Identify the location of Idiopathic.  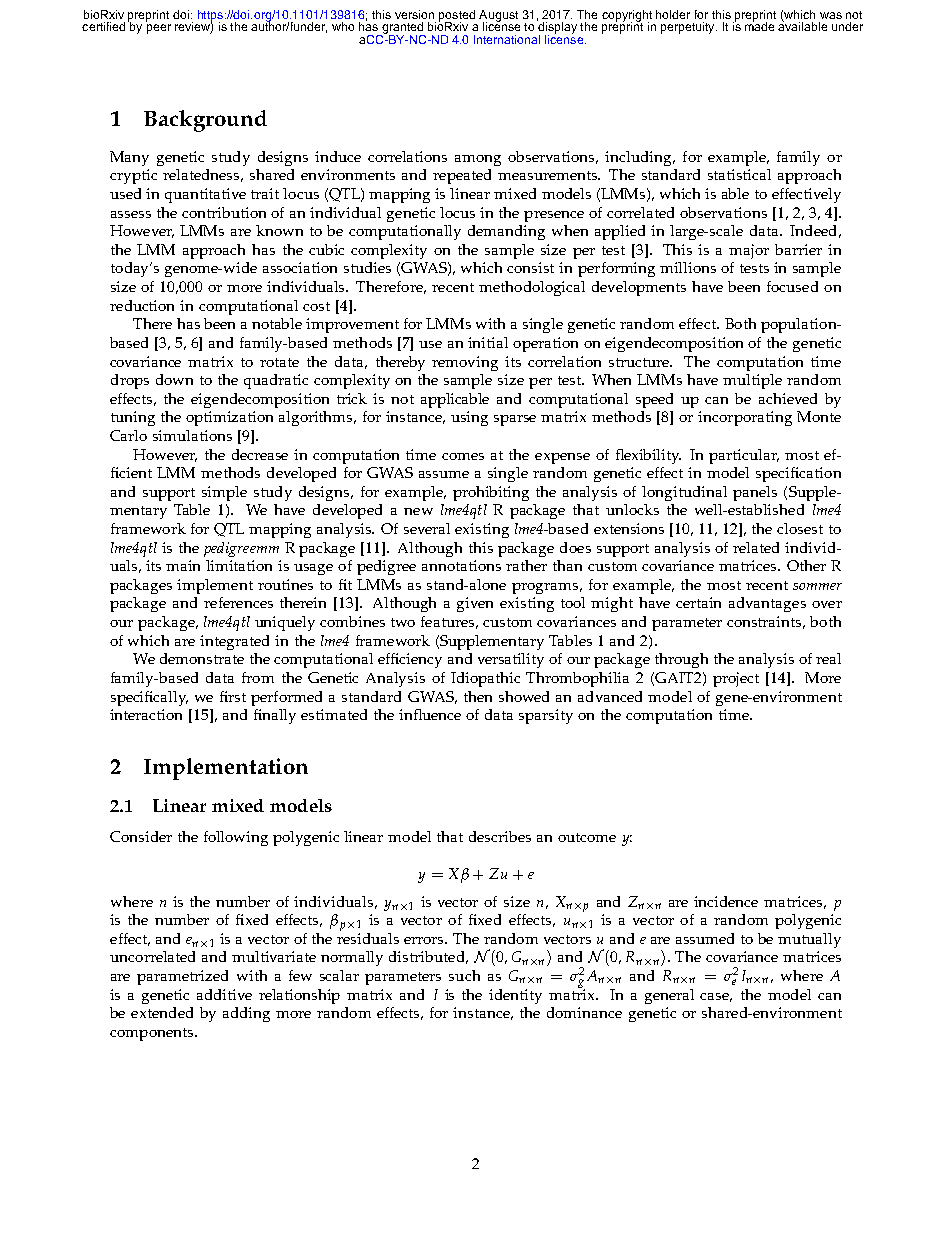
(485, 679).
